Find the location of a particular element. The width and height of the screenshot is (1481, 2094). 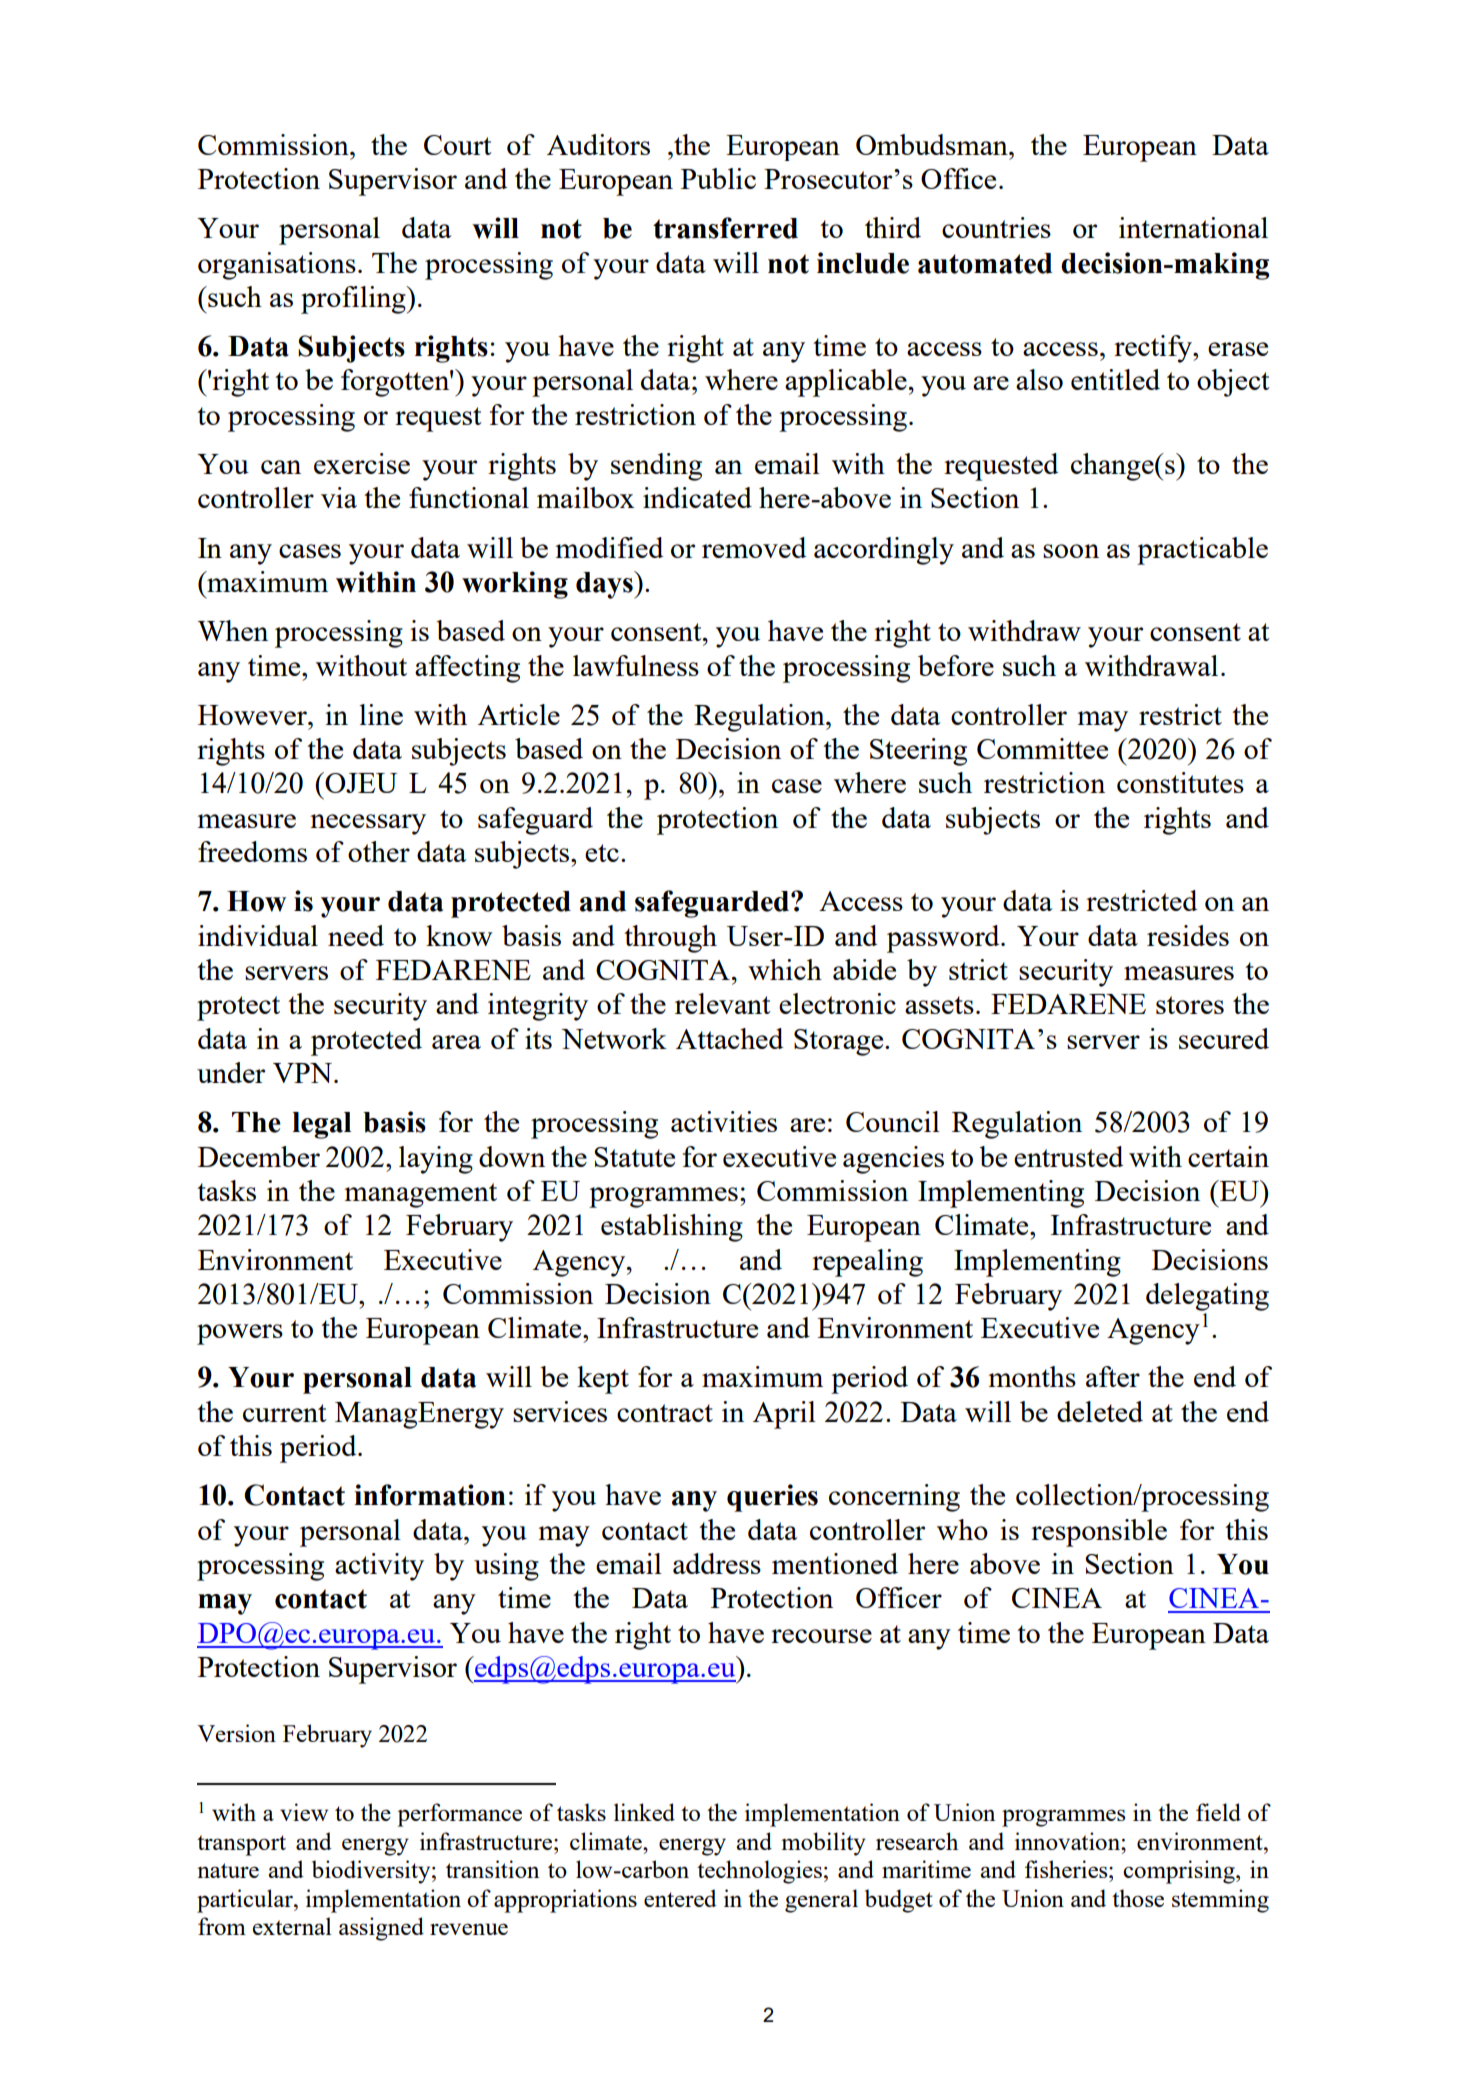

stores is located at coordinates (1190, 1005).
